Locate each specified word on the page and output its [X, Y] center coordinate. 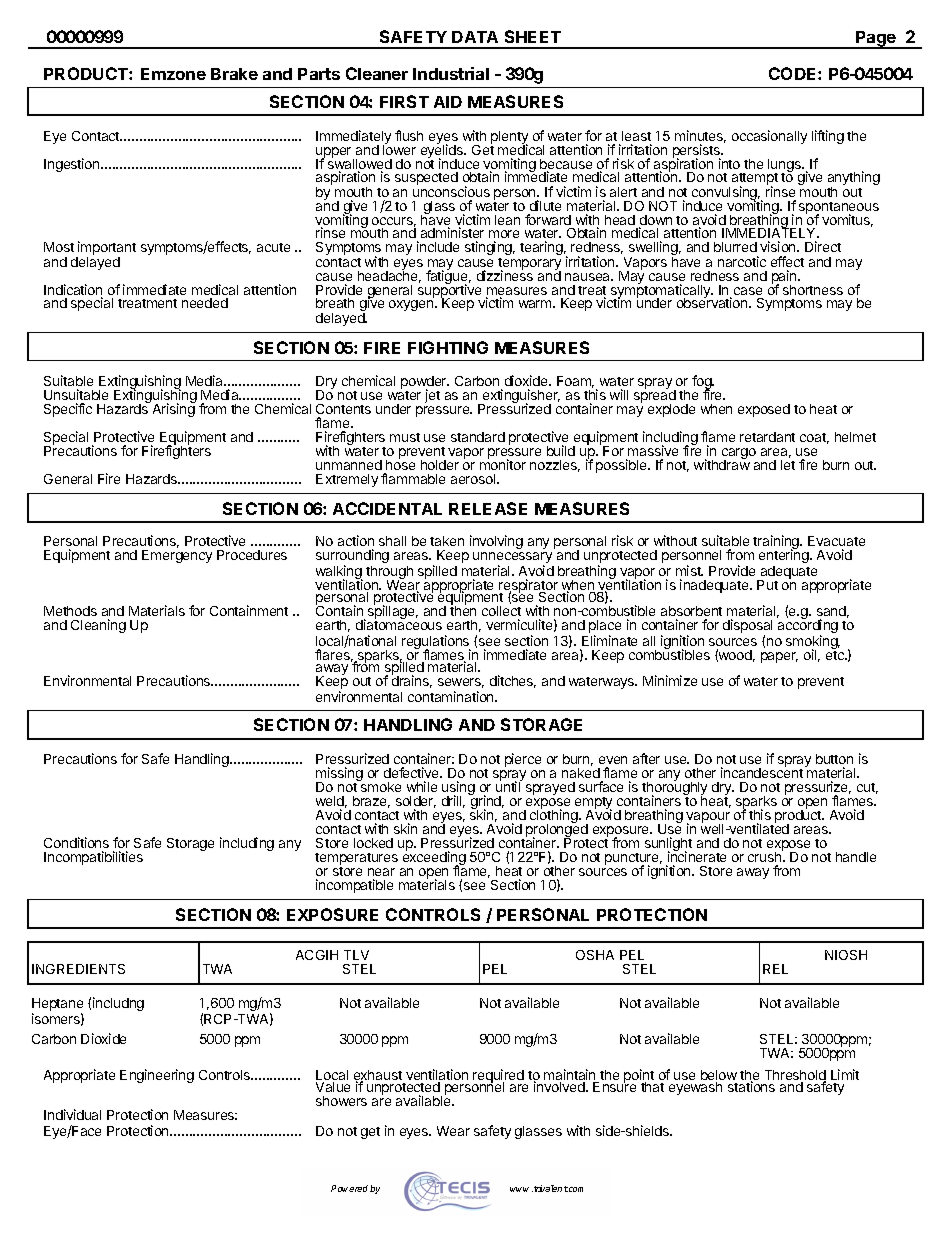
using [458, 789]
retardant [767, 437]
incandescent [762, 772]
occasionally [769, 137]
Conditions [76, 842]
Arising [174, 409]
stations [751, 1086]
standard [478, 437]
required [499, 1077]
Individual [72, 1114]
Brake [234, 74]
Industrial [451, 73]
